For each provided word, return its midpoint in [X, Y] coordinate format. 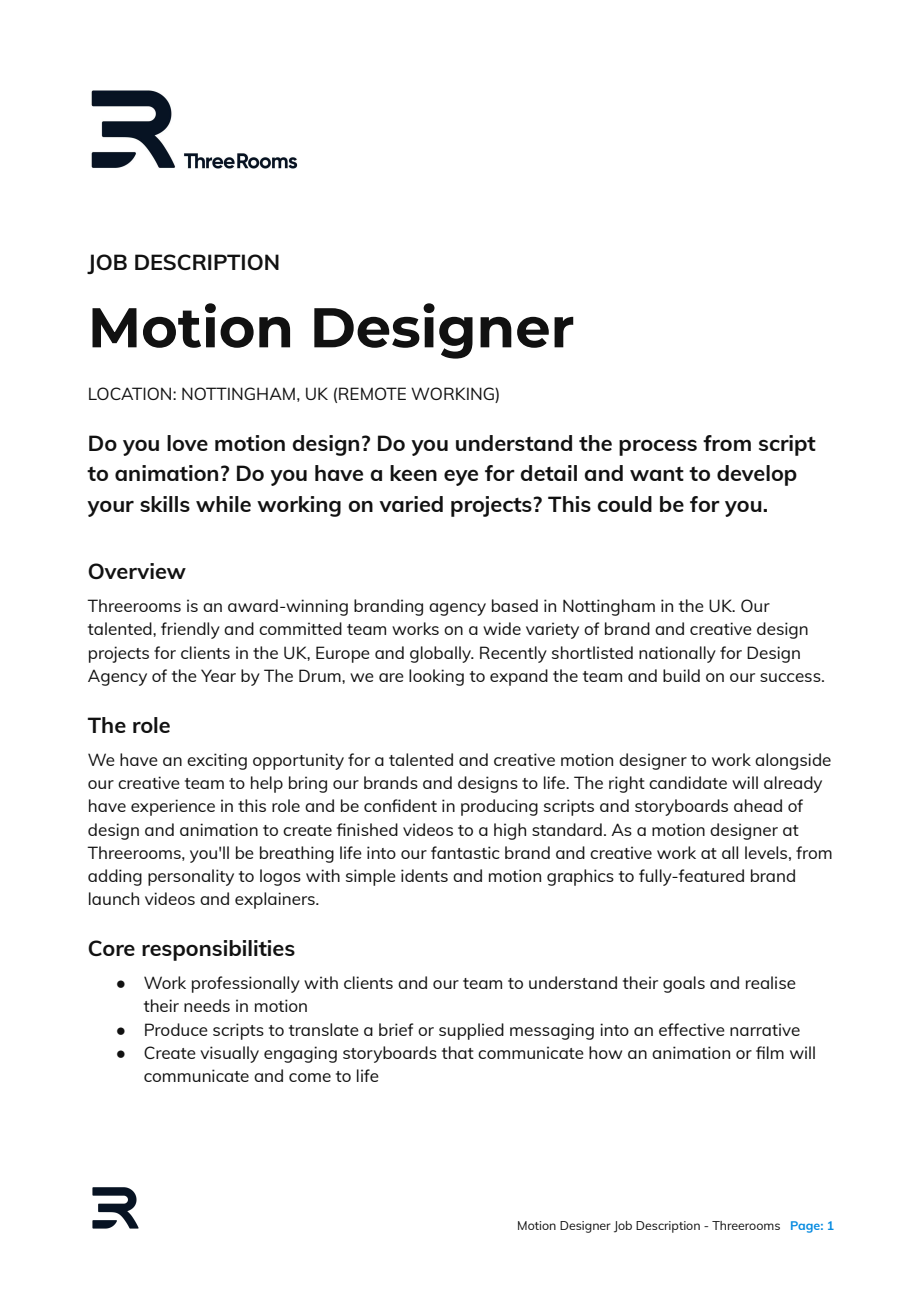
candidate [688, 782]
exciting [217, 761]
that [458, 1052]
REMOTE [372, 393]
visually [229, 1054]
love [187, 443]
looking [436, 677]
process [658, 447]
